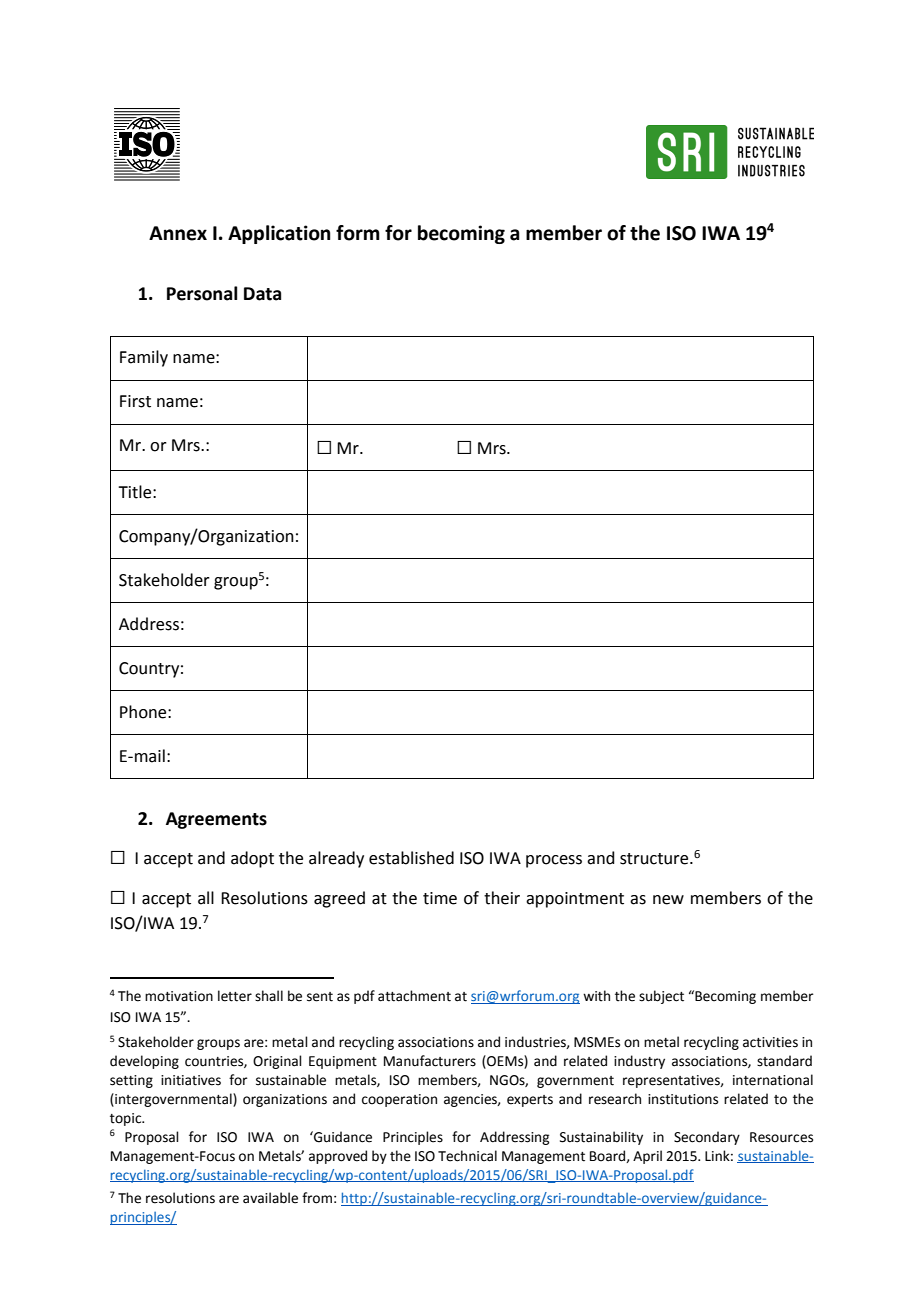 This page has height=1308, width=924. What do you see at coordinates (358, 233) in the page?
I see `form` at bounding box center [358, 233].
